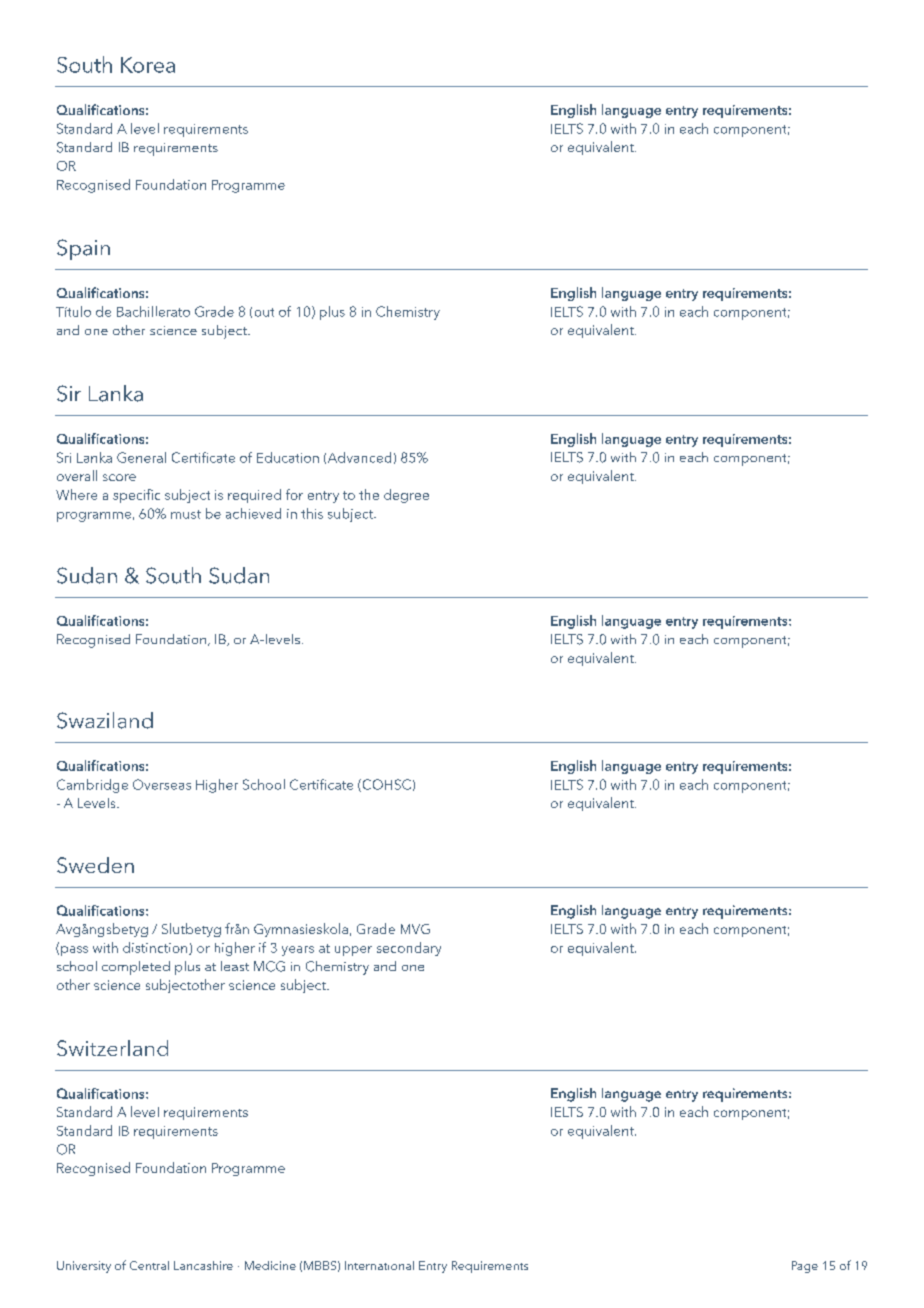 This screenshot has height=1308, width=924. Describe the element at coordinates (379, 1265) in the screenshot. I see `International` at that location.
